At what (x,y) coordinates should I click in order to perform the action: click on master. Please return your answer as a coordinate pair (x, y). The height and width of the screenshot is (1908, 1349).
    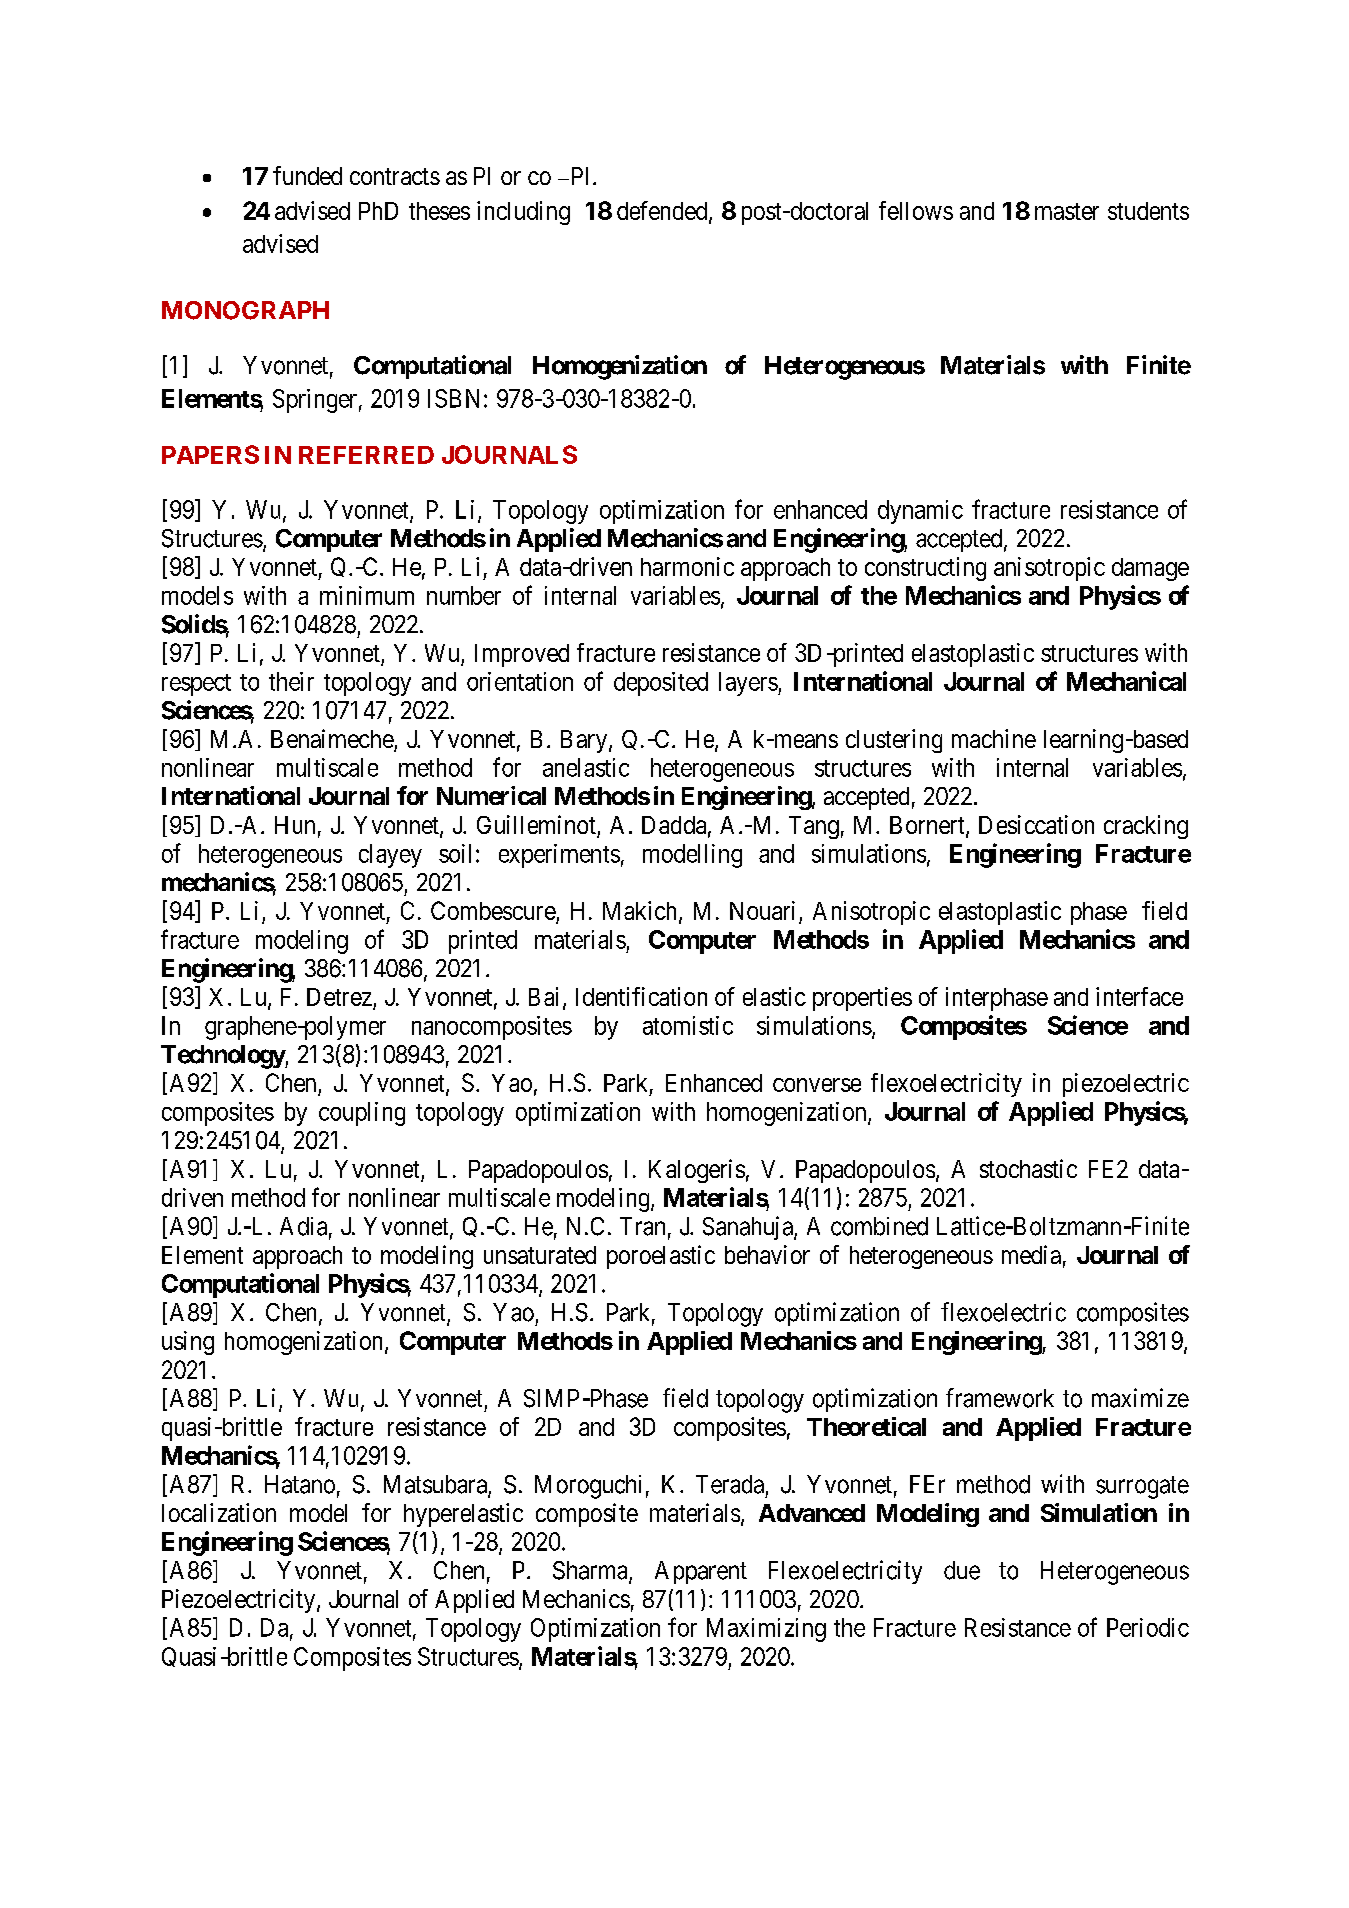
    Looking at the image, I should click on (1067, 211).
